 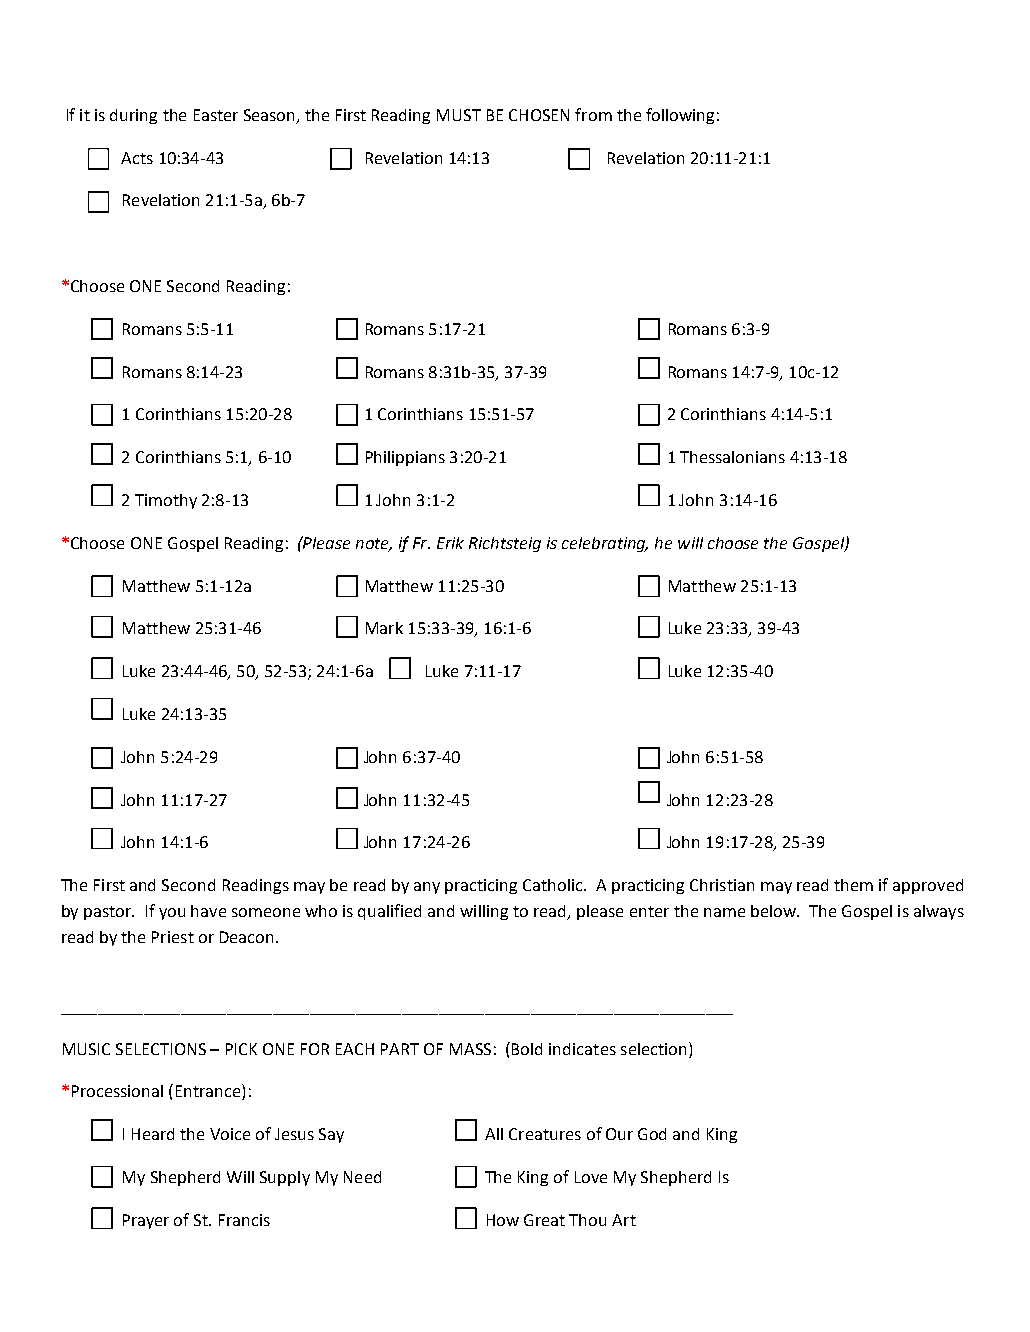 What do you see at coordinates (137, 158) in the screenshot?
I see `Acts` at bounding box center [137, 158].
